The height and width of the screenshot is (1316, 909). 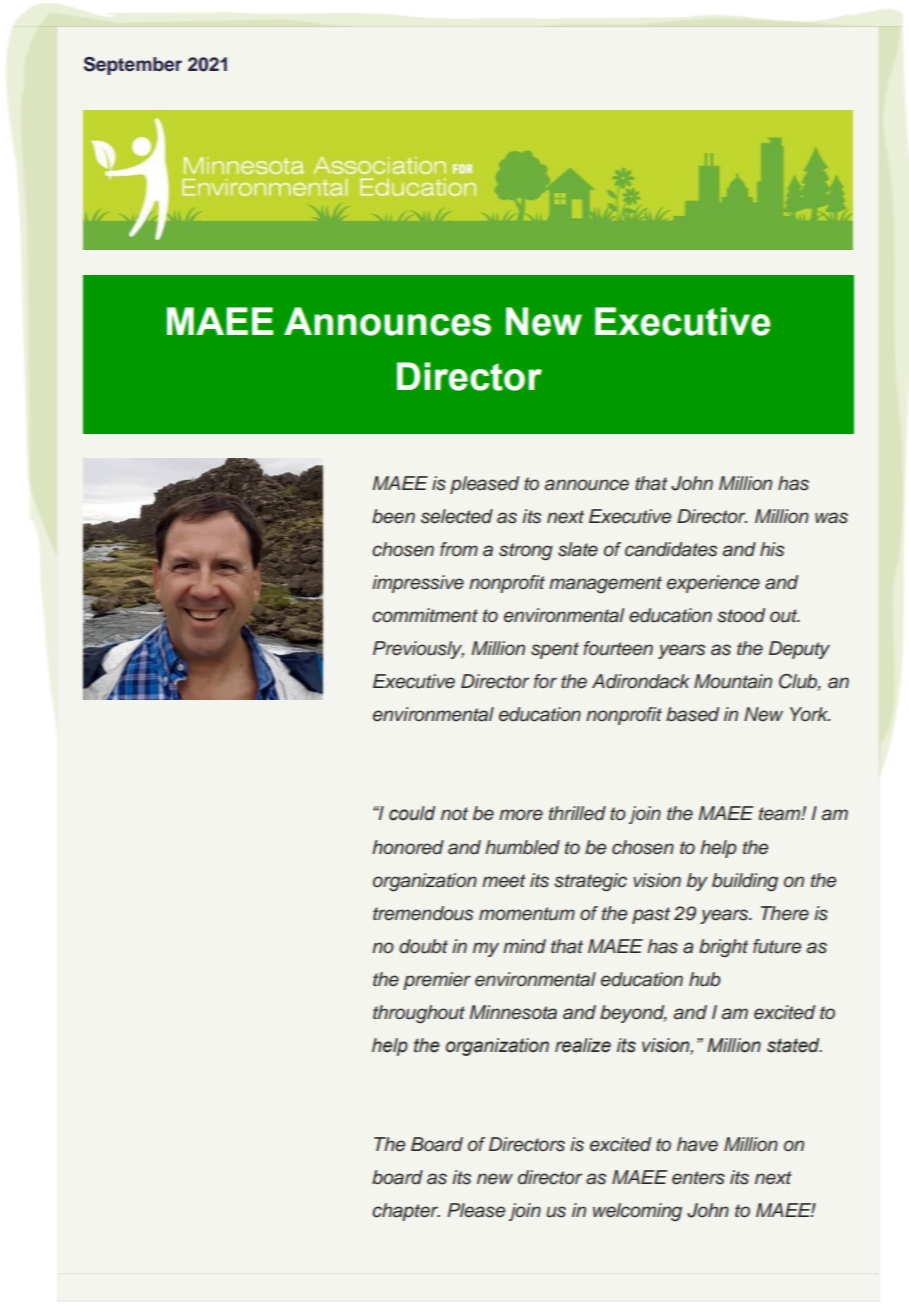 What do you see at coordinates (408, 847) in the screenshot?
I see `honored` at bounding box center [408, 847].
